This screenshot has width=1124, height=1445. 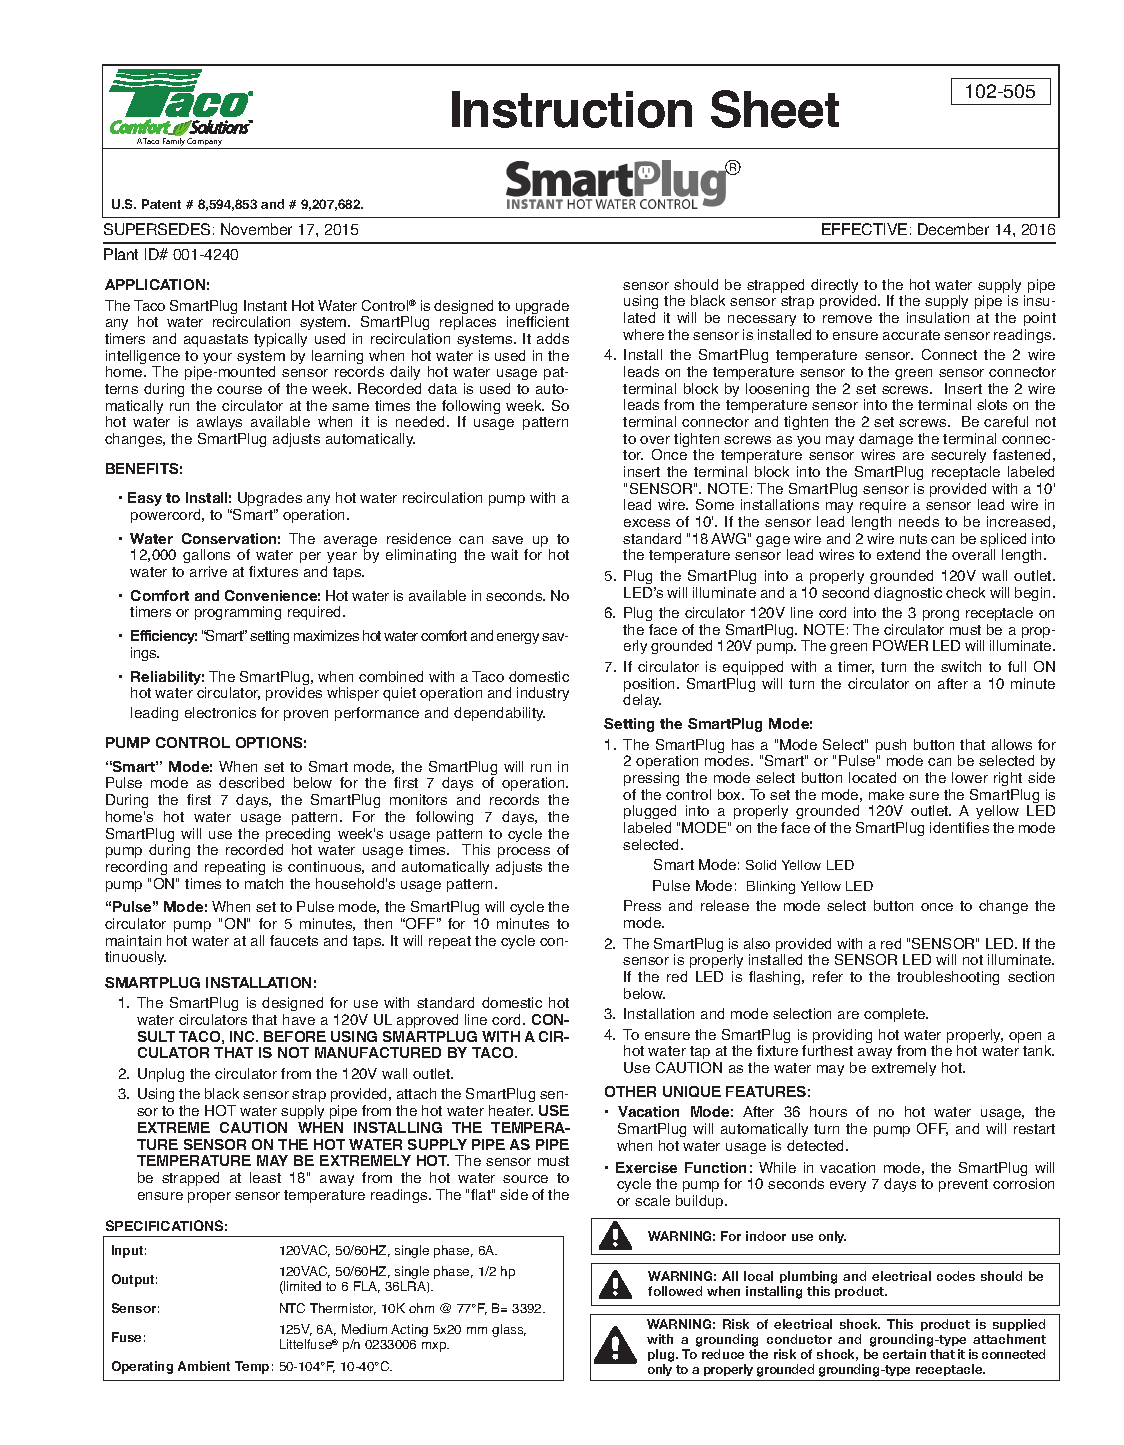 I want to click on OTHER, so click(x=630, y=1091).
